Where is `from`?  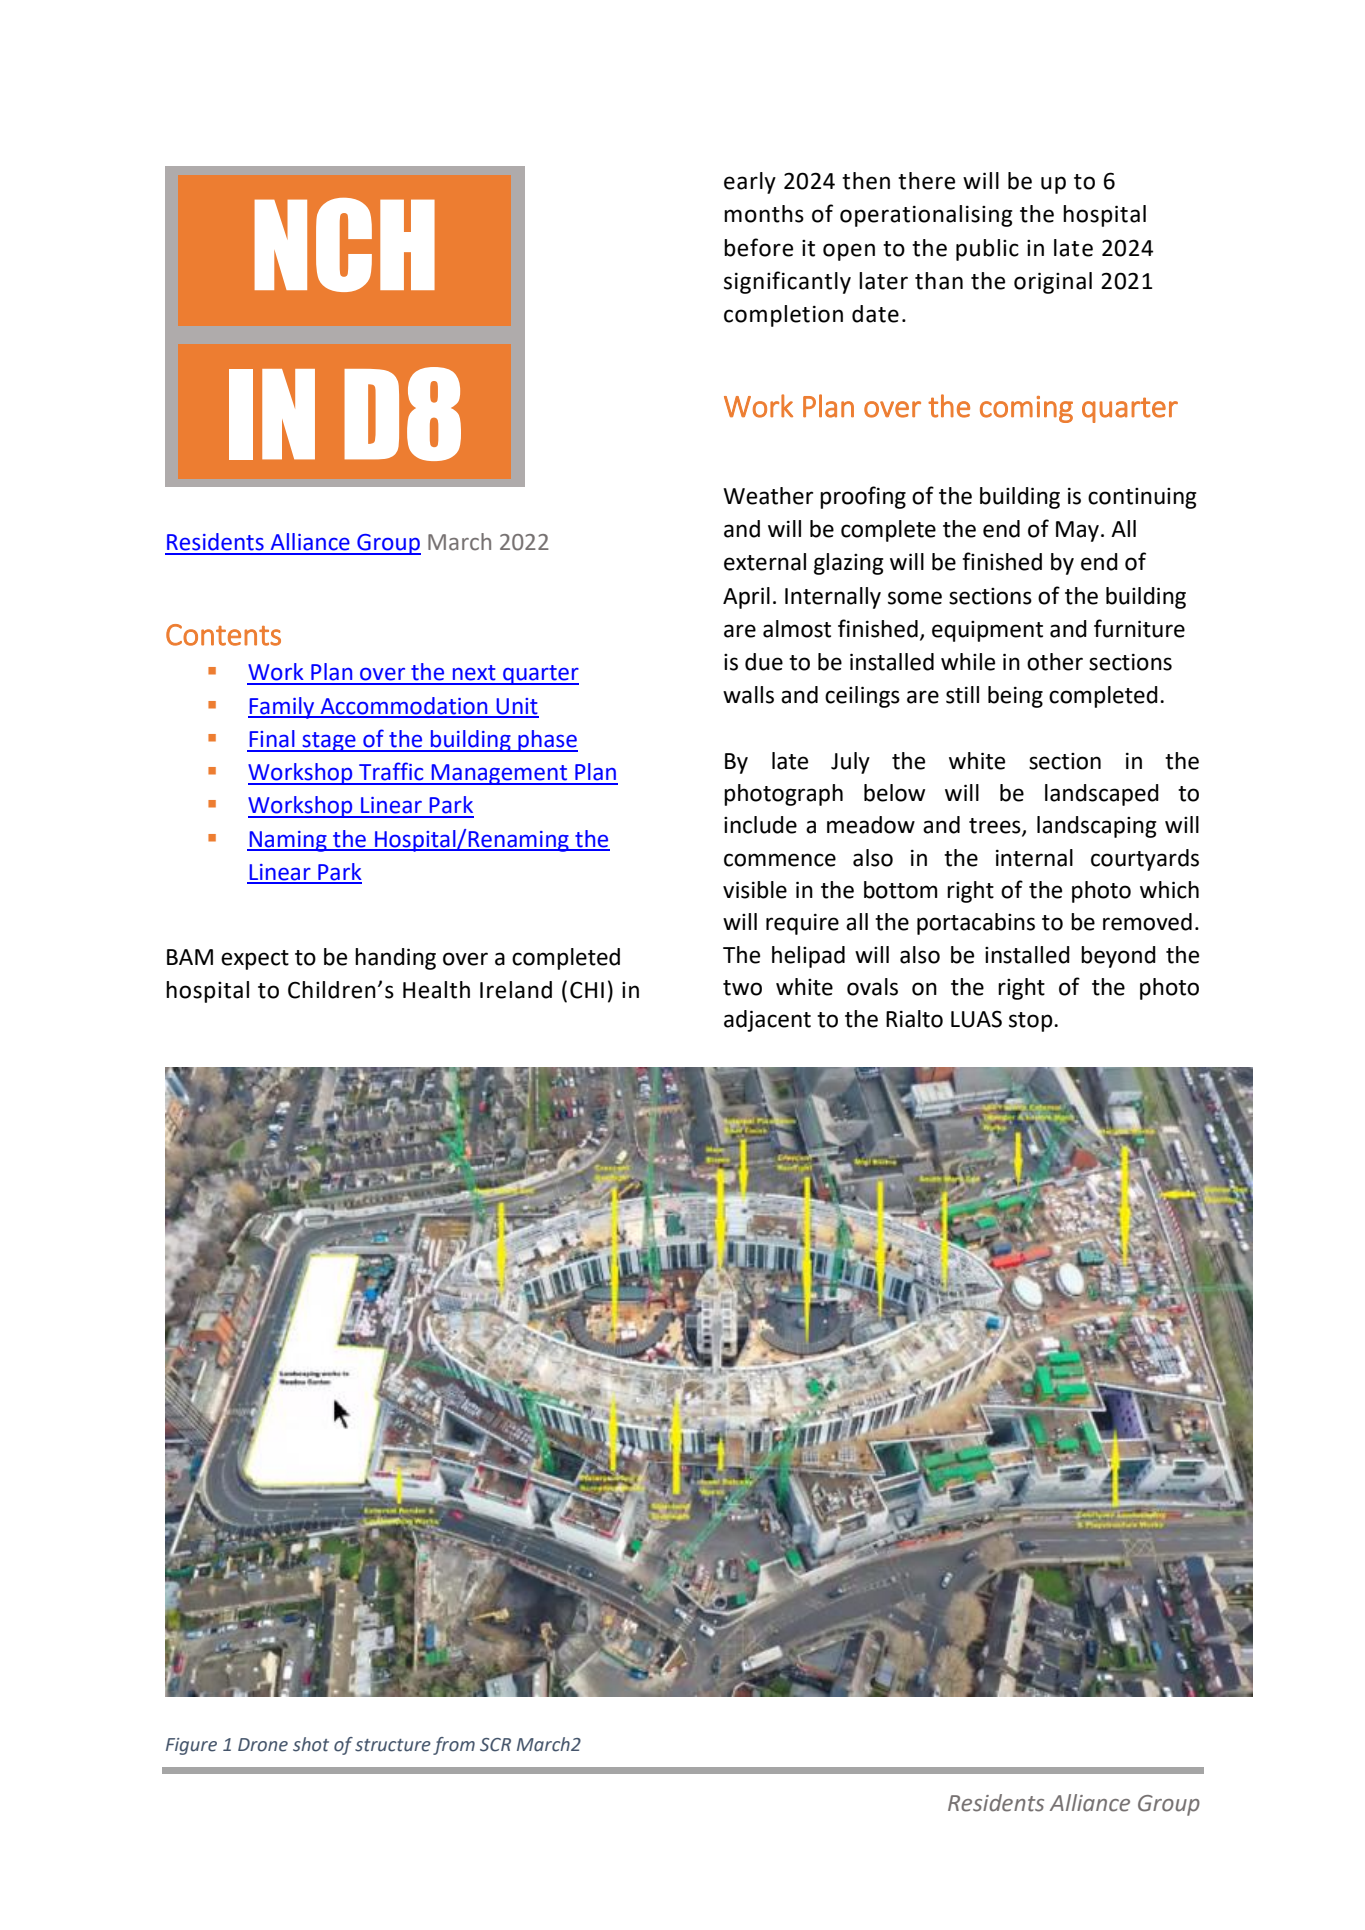 from is located at coordinates (454, 1746).
